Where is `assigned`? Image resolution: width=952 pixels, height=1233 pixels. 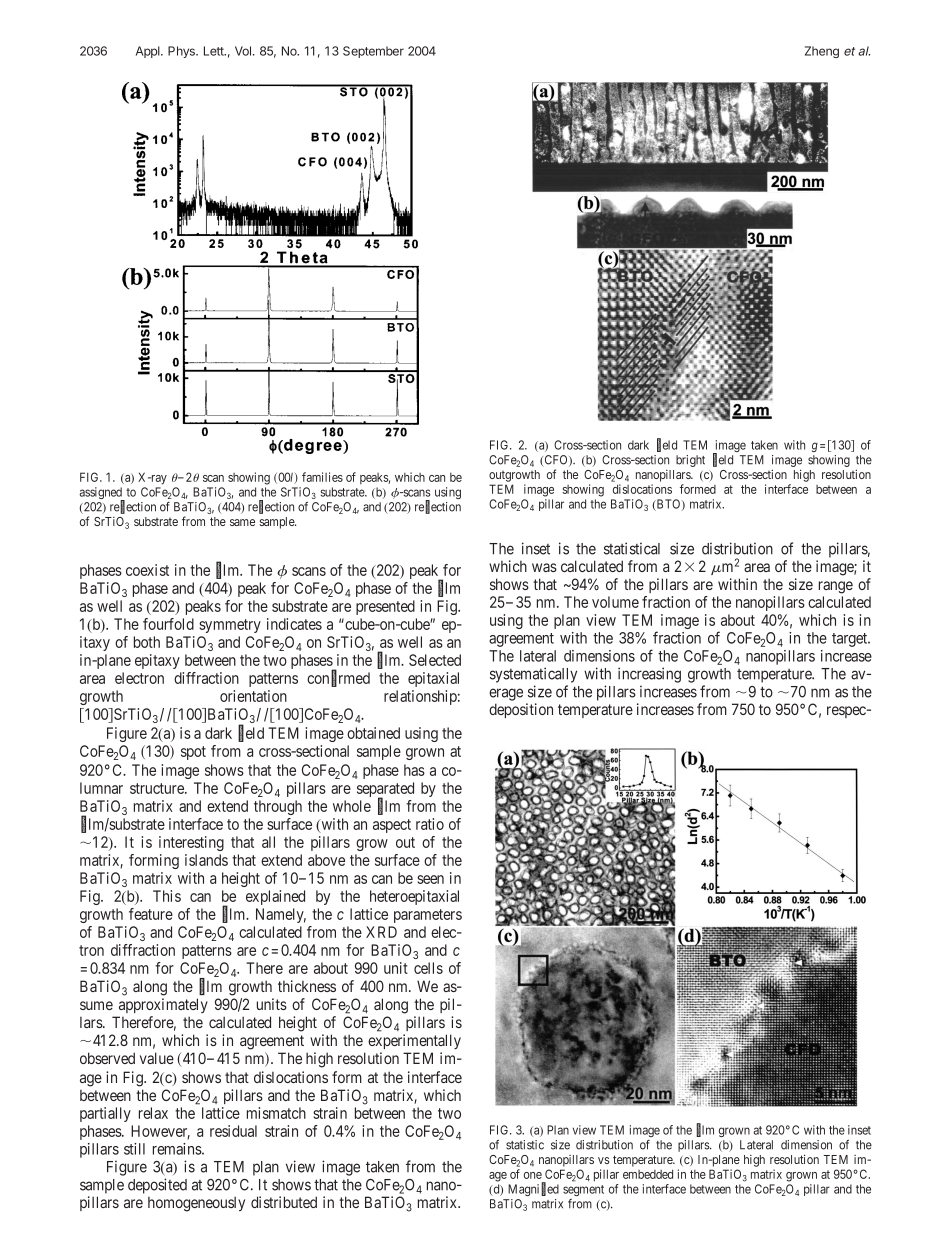 assigned is located at coordinates (102, 494).
